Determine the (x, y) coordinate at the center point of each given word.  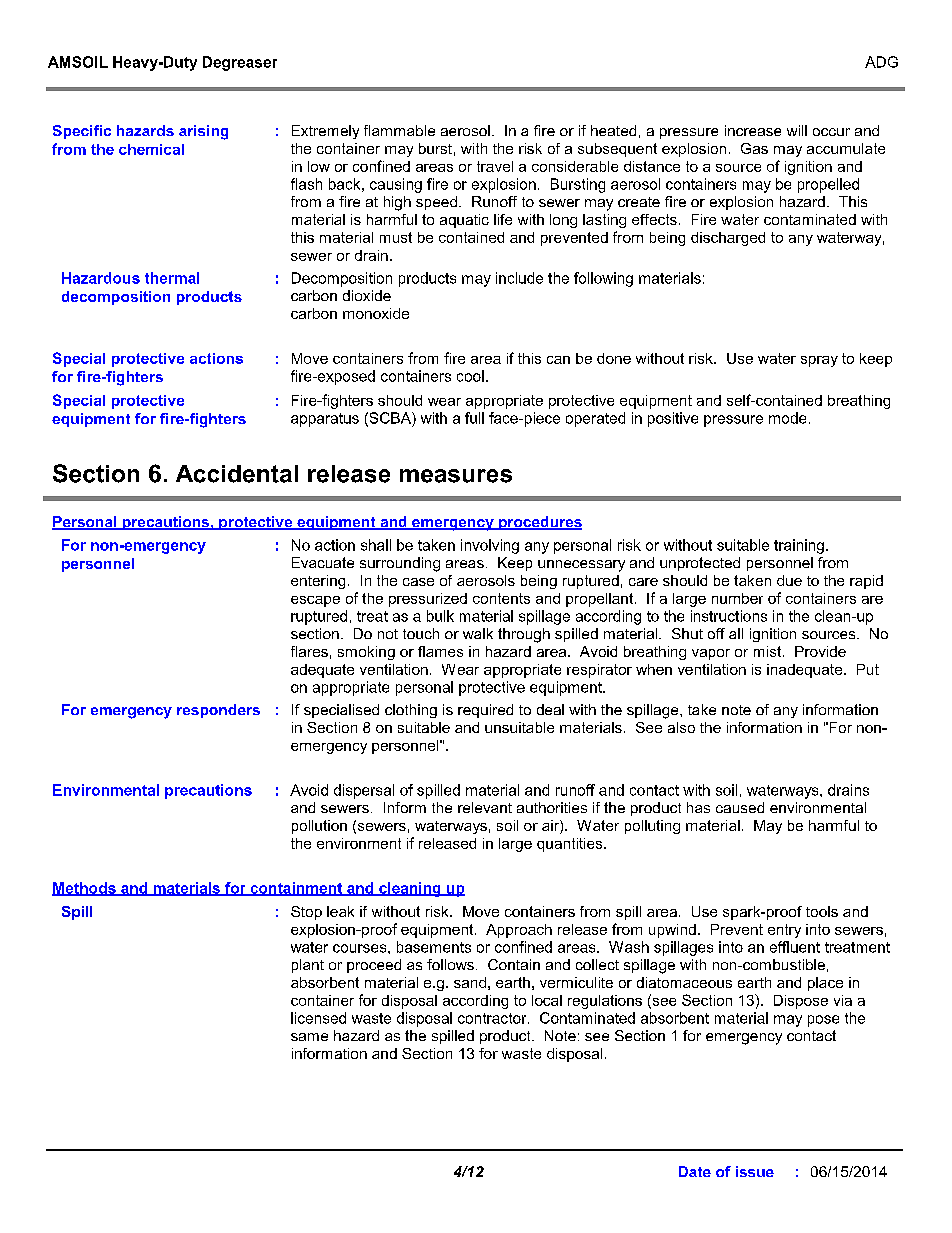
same (309, 1037)
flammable (399, 130)
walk (478, 633)
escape (315, 601)
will (797, 130)
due (789, 580)
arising (203, 132)
